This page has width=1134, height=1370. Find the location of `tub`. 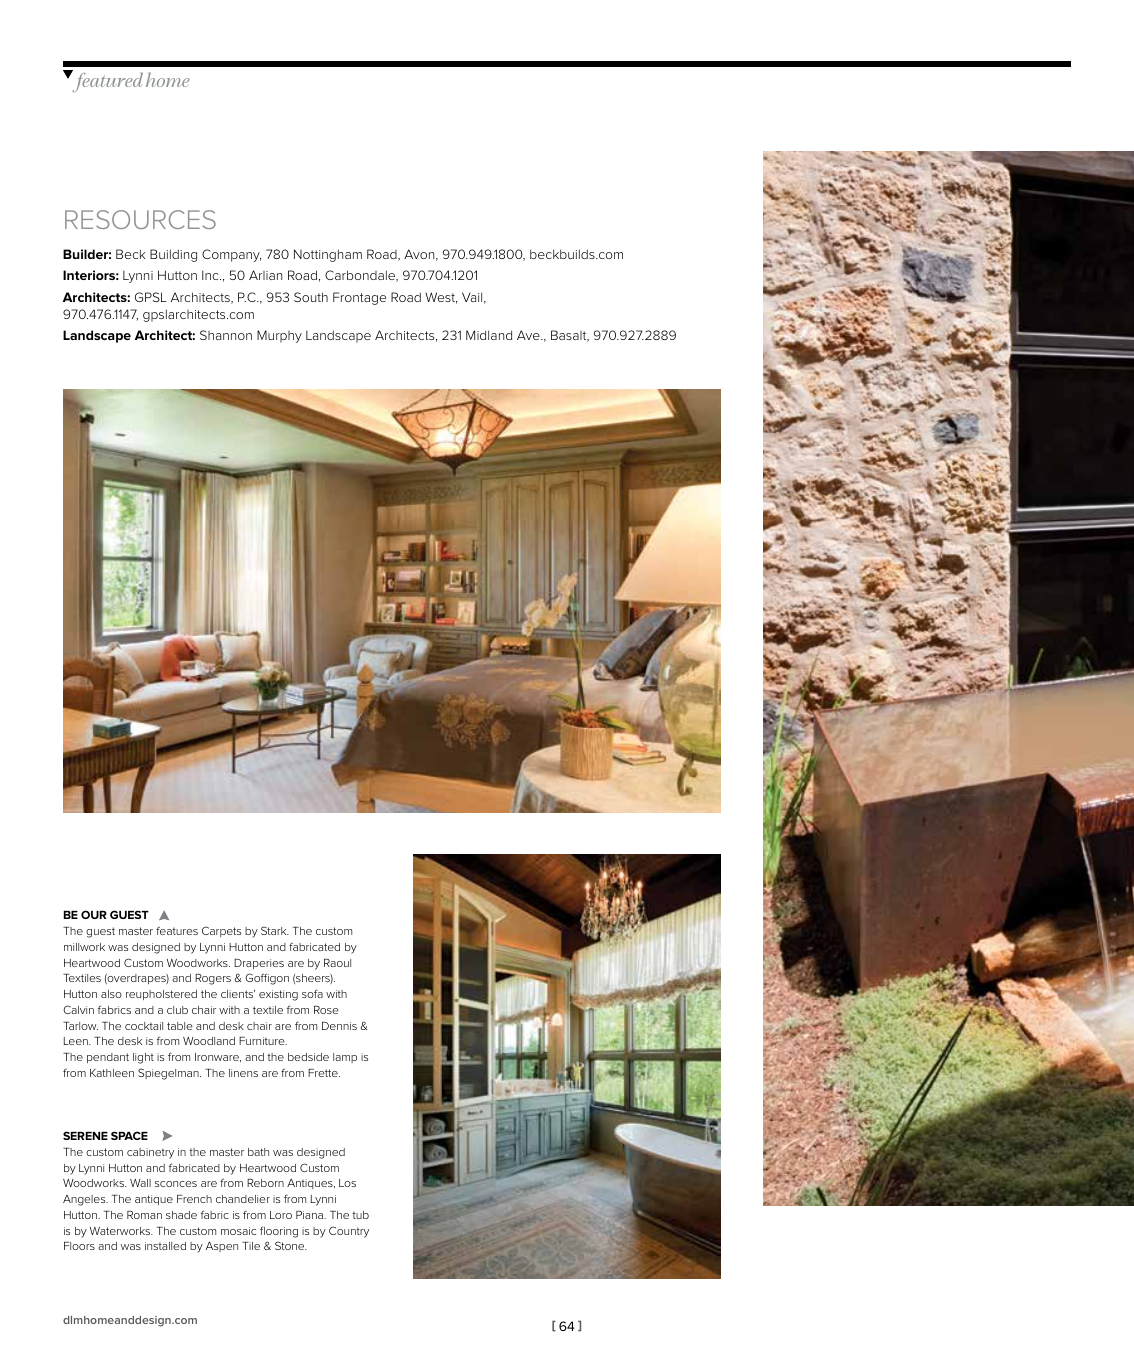

tub is located at coordinates (360, 1215).
